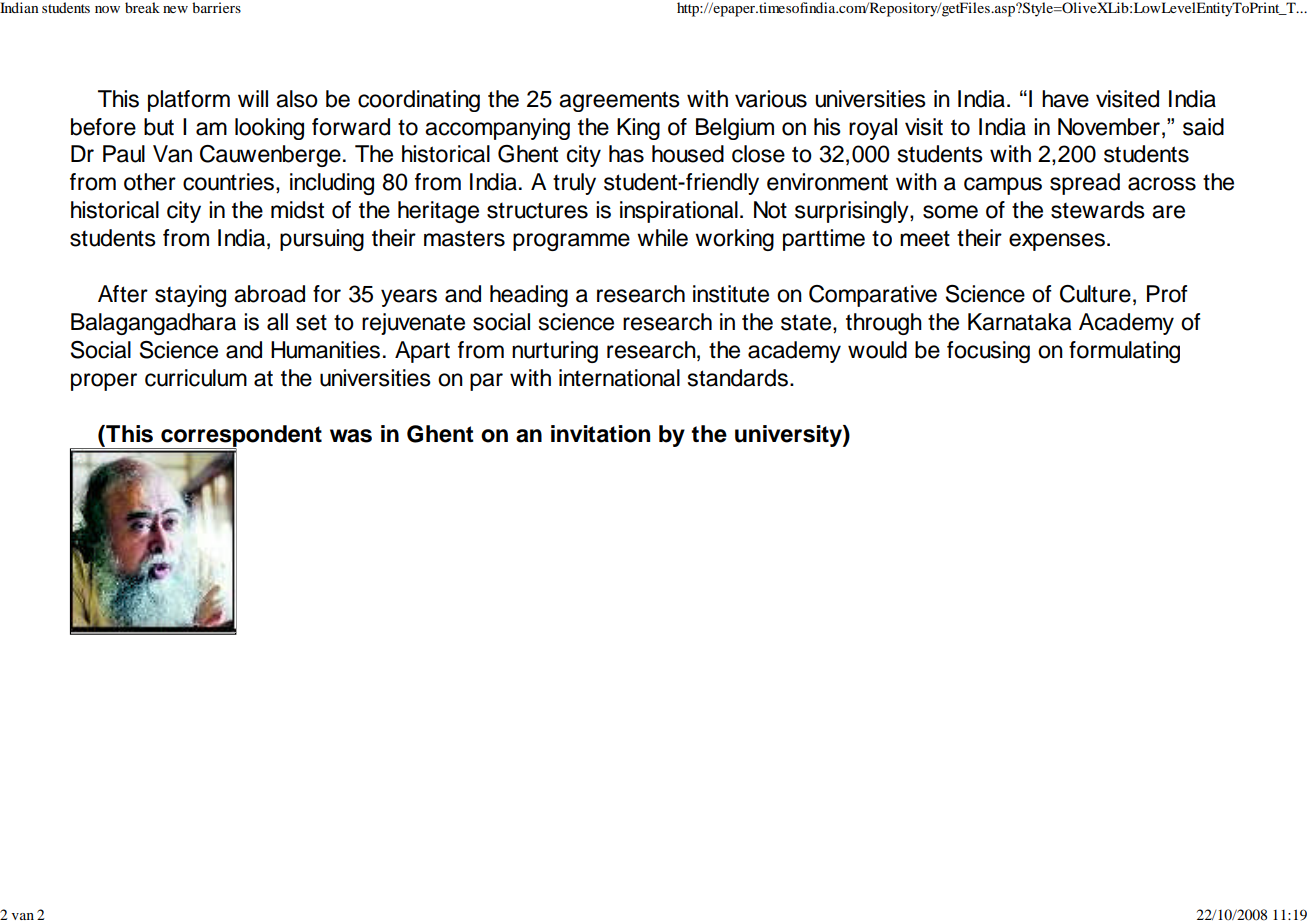 This page has height=924, width=1308. Describe the element at coordinates (240, 437) in the page. I see `correspondent` at that location.
